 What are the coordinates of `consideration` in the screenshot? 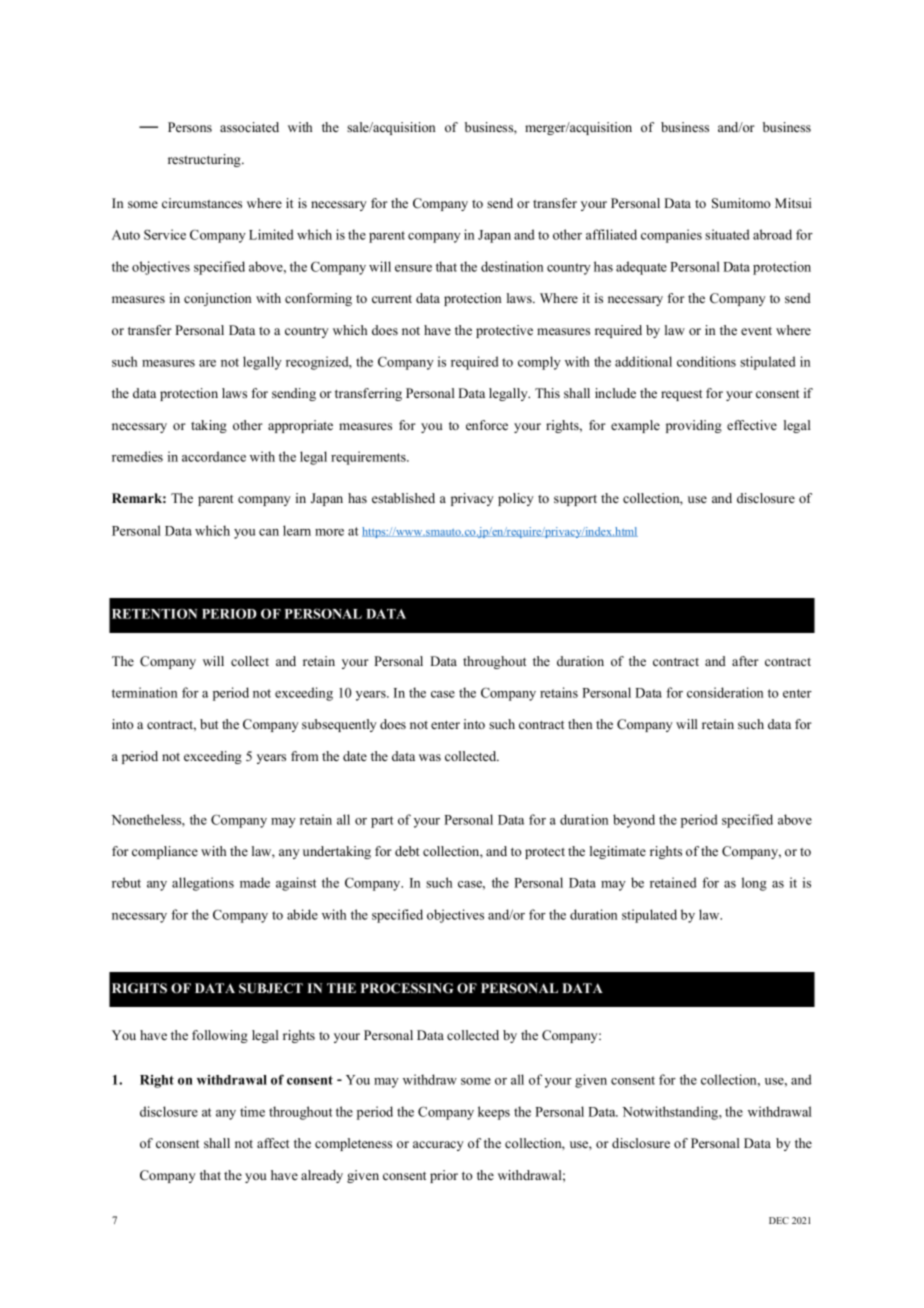 It's located at (725, 692).
